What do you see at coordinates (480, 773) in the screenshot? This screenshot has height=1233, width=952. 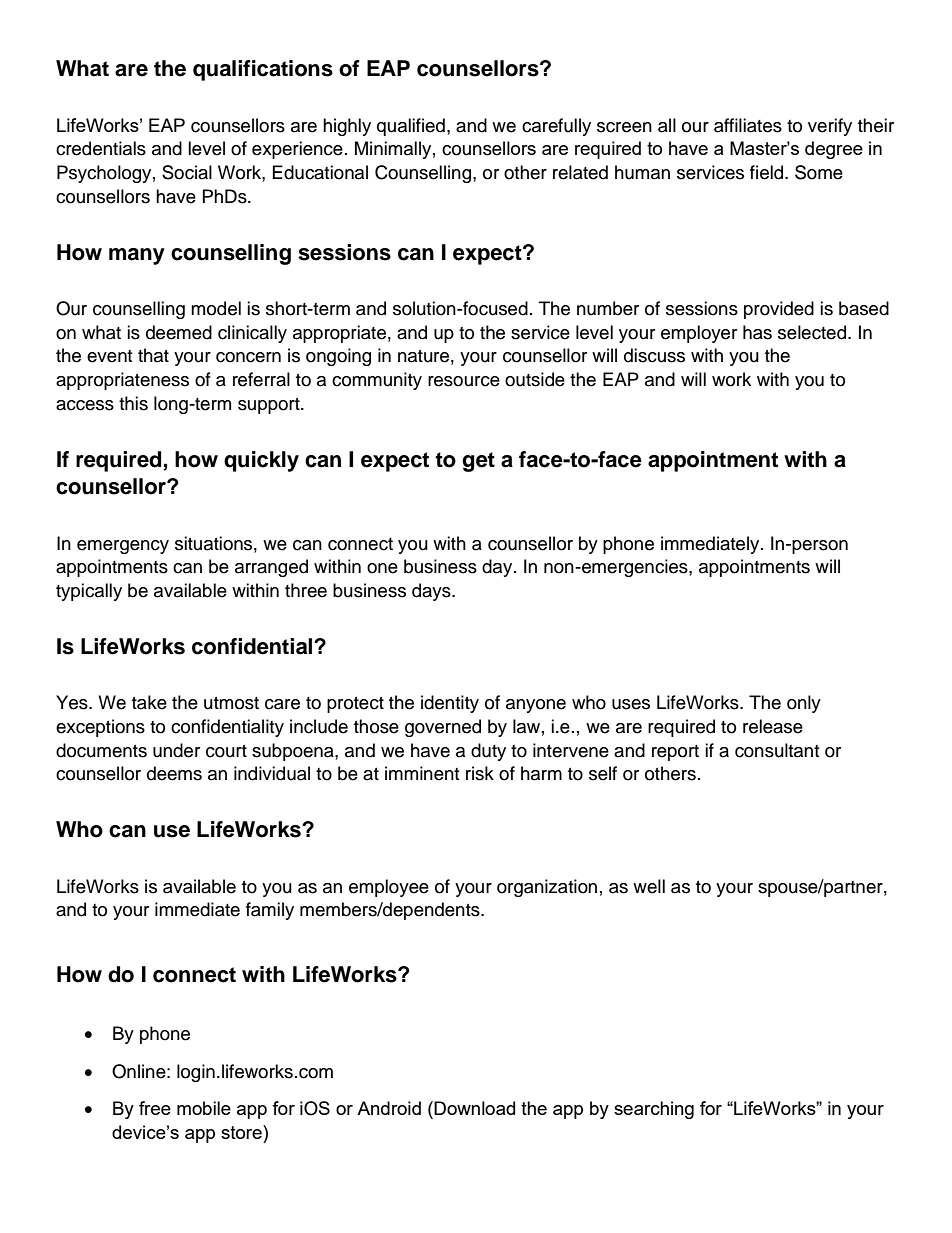 I see `risk` at bounding box center [480, 773].
